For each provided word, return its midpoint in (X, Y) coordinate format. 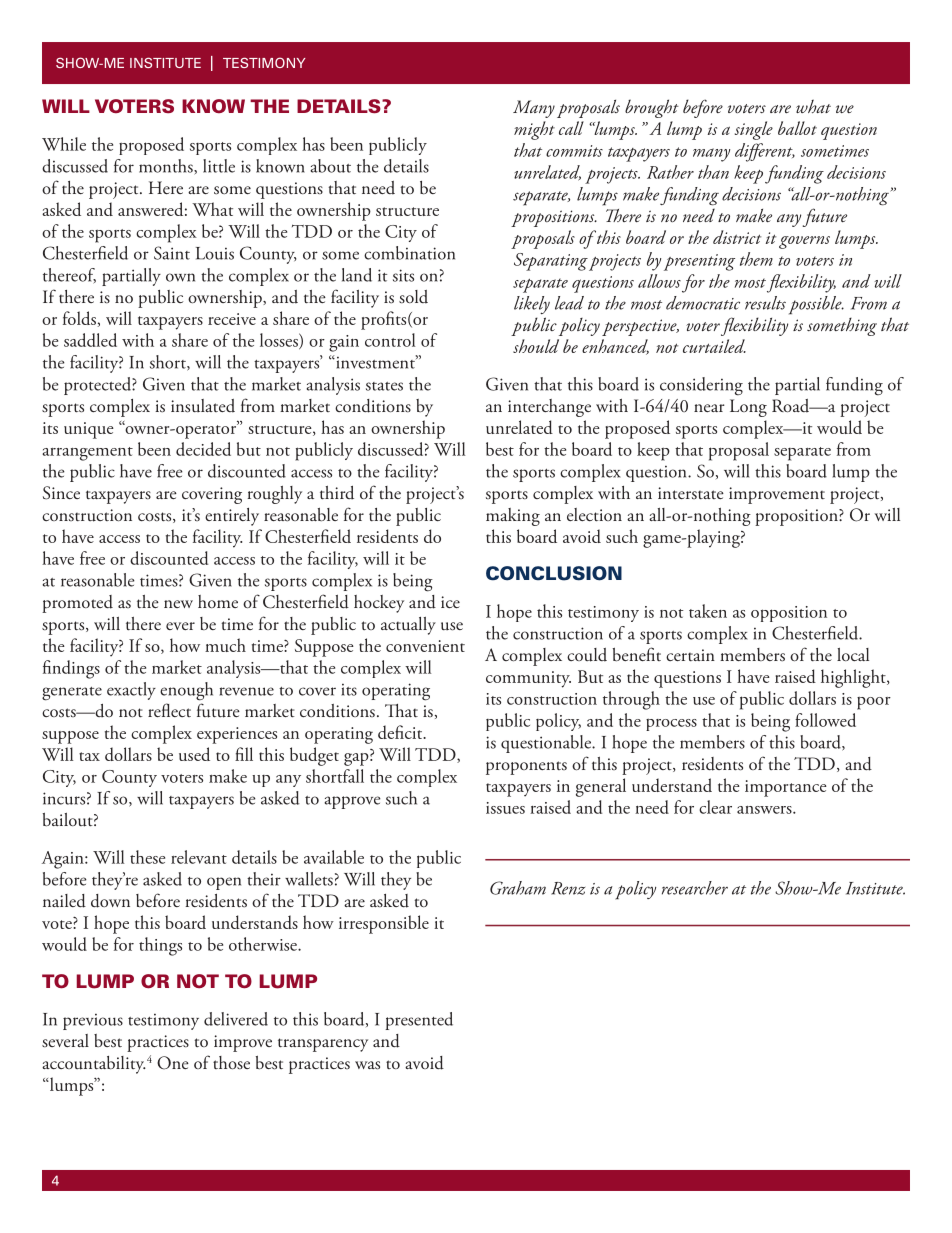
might (534, 130)
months (167, 167)
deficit (401, 732)
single (754, 130)
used (194, 754)
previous (93, 1022)
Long (748, 408)
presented (419, 1021)
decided (203, 449)
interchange (549, 408)
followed (825, 720)
